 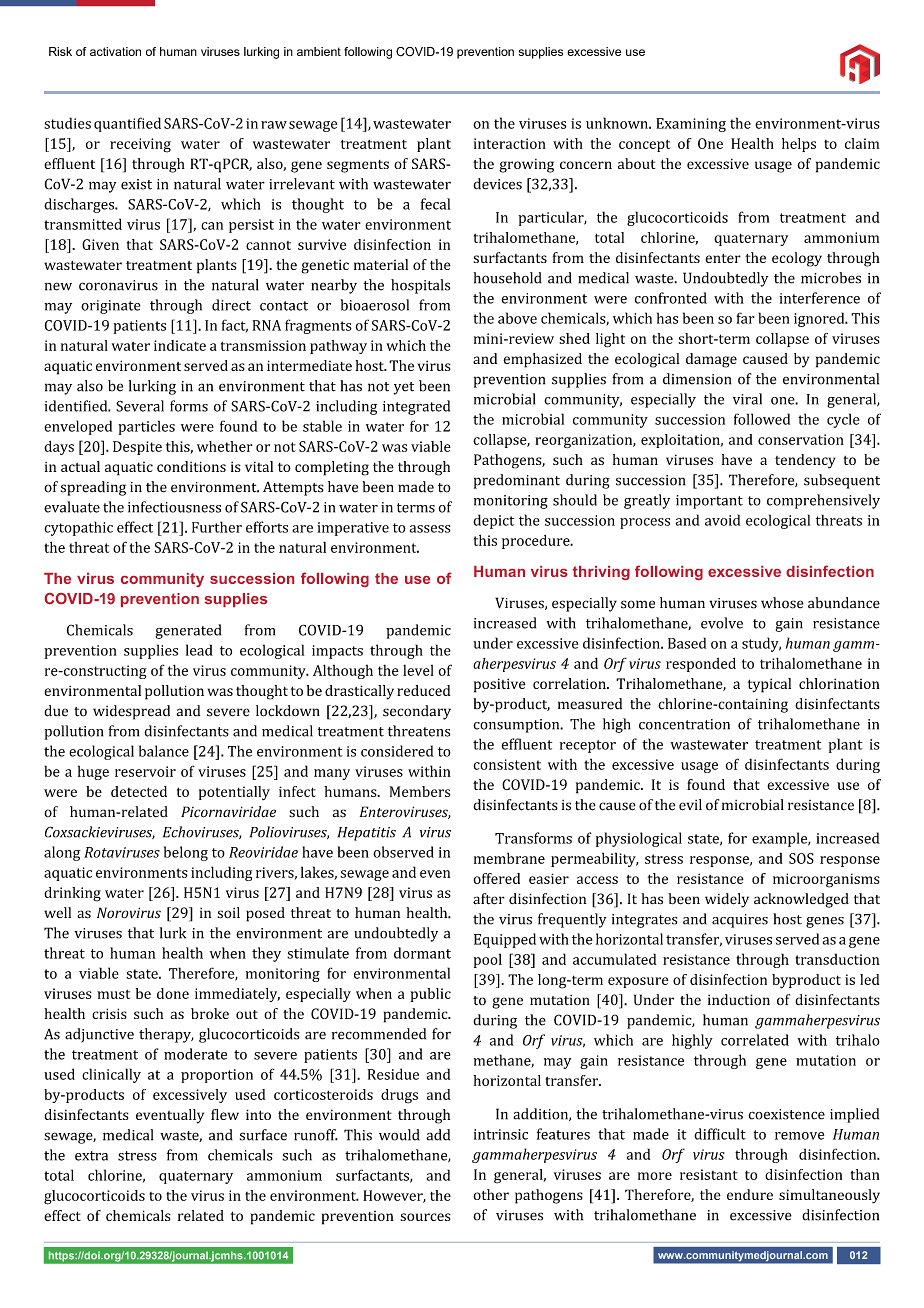 I want to click on other, so click(x=491, y=1194).
